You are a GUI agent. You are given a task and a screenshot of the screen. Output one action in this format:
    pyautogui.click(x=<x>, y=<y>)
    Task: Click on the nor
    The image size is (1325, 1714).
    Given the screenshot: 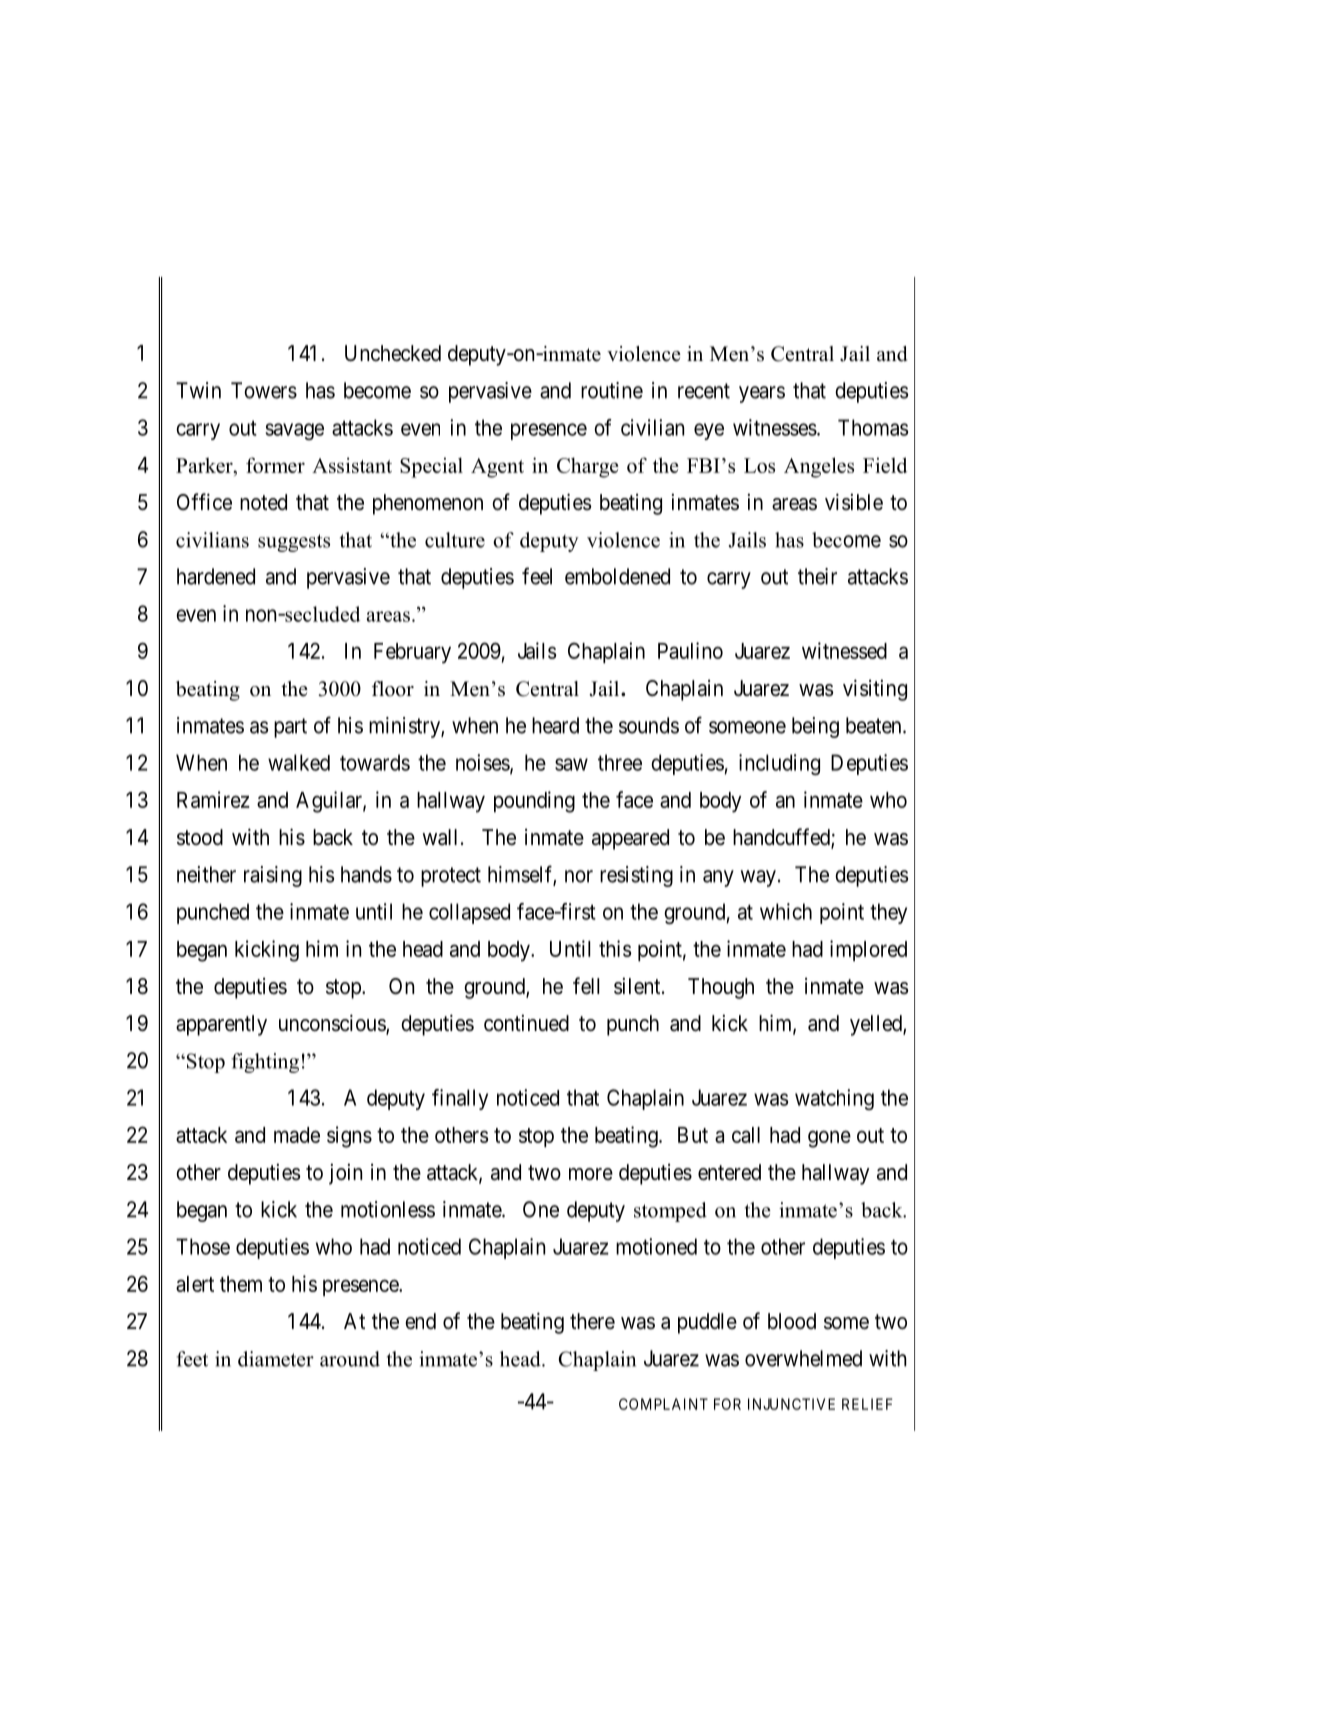 What is the action you would take?
    pyautogui.click(x=579, y=876)
